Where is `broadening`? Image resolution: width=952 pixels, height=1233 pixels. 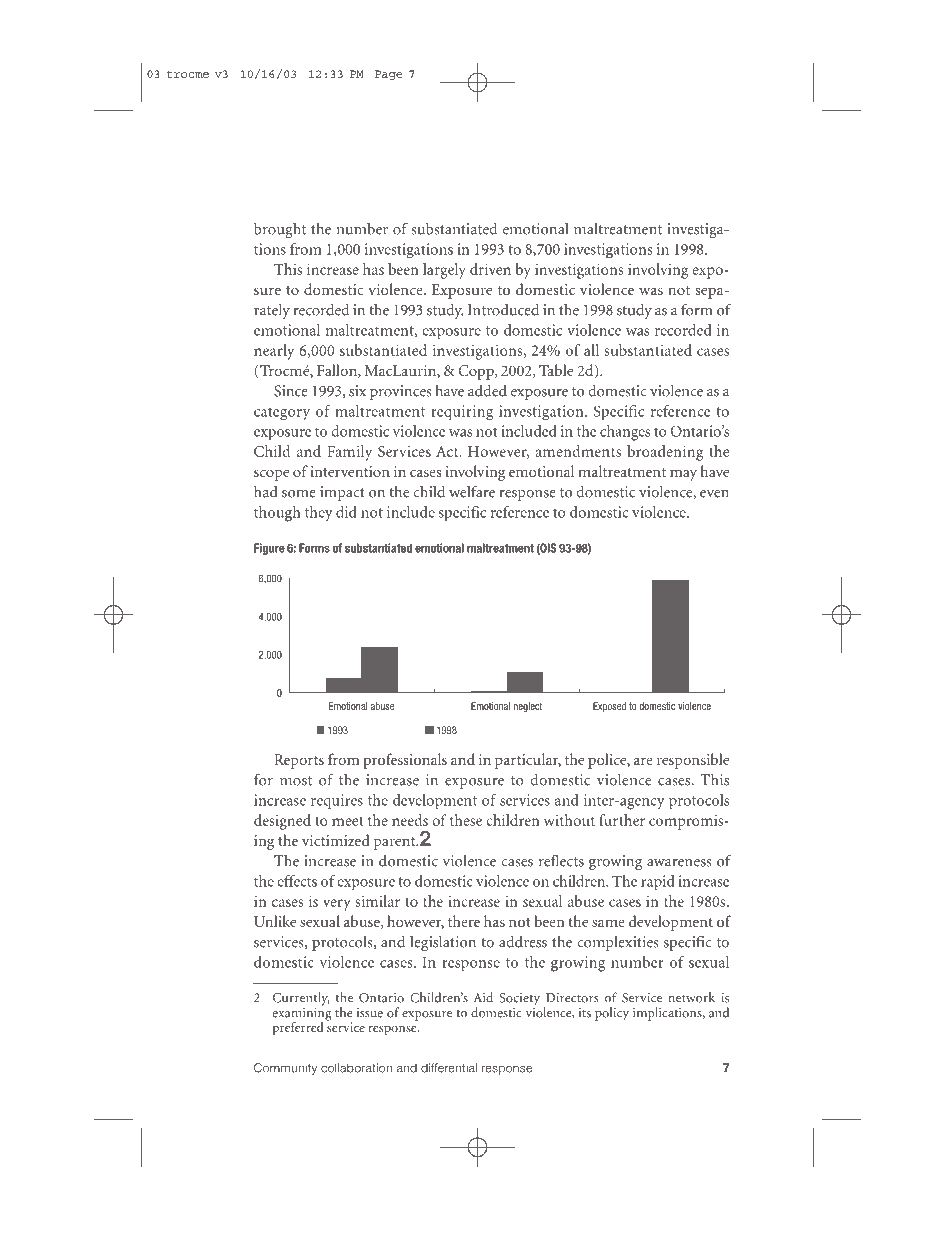
broadening is located at coordinates (665, 453).
